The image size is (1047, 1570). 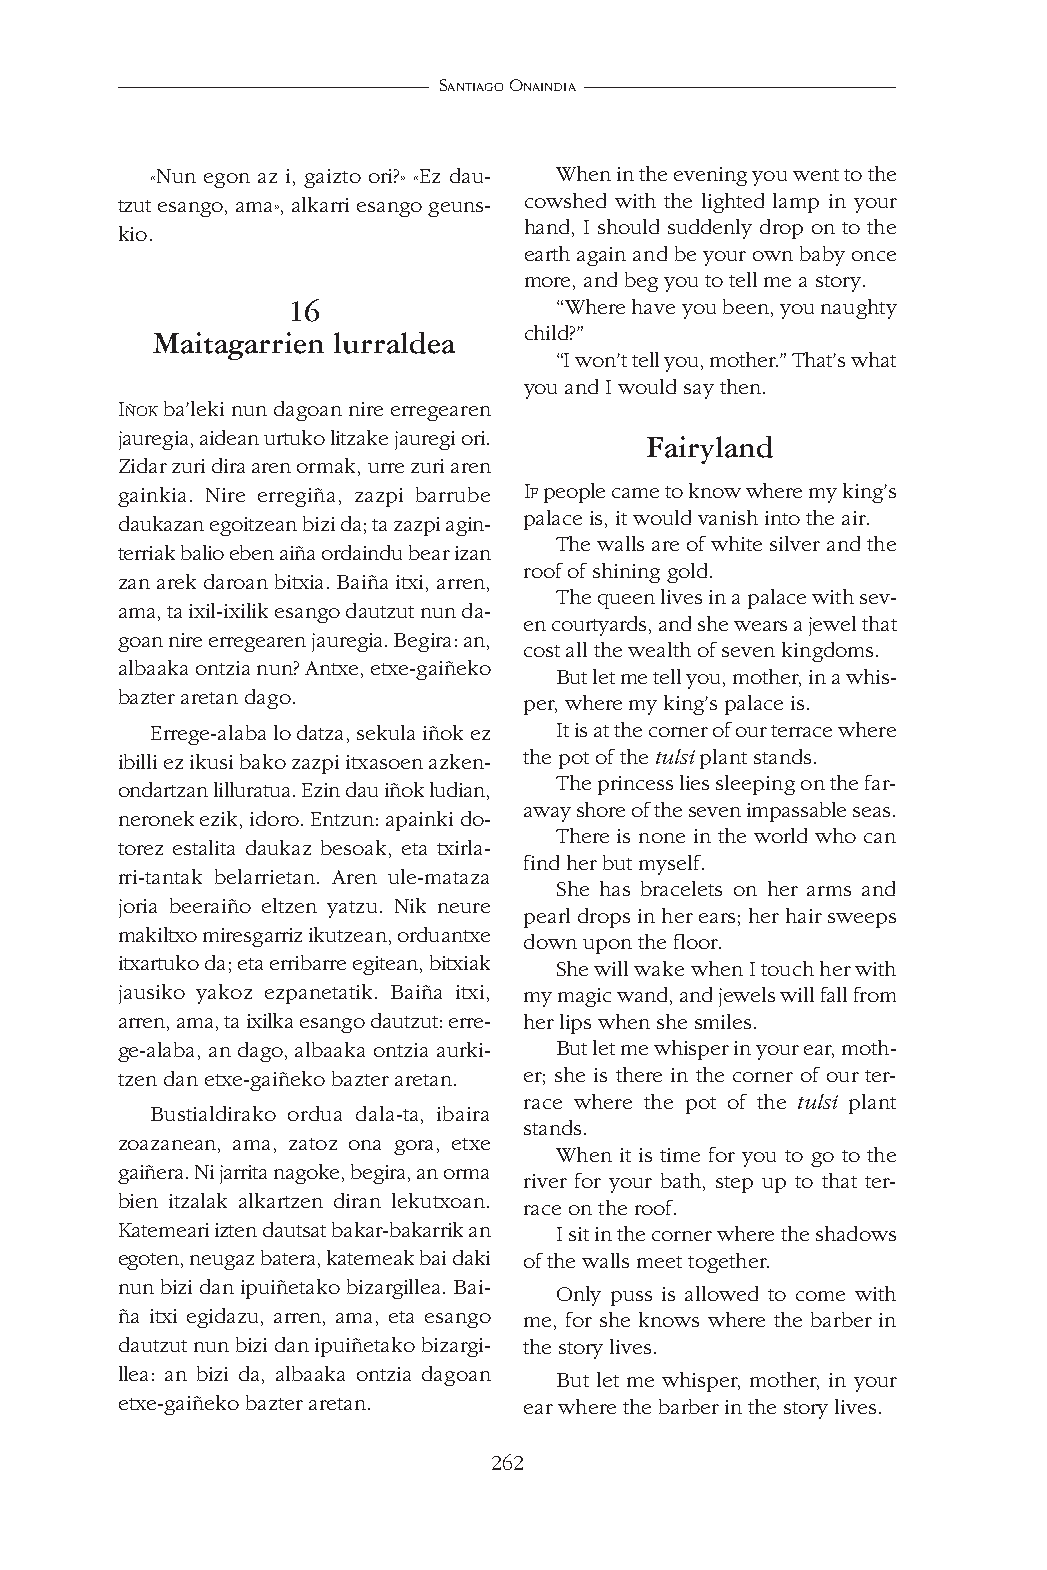 What do you see at coordinates (547, 253) in the document?
I see `earth` at bounding box center [547, 253].
